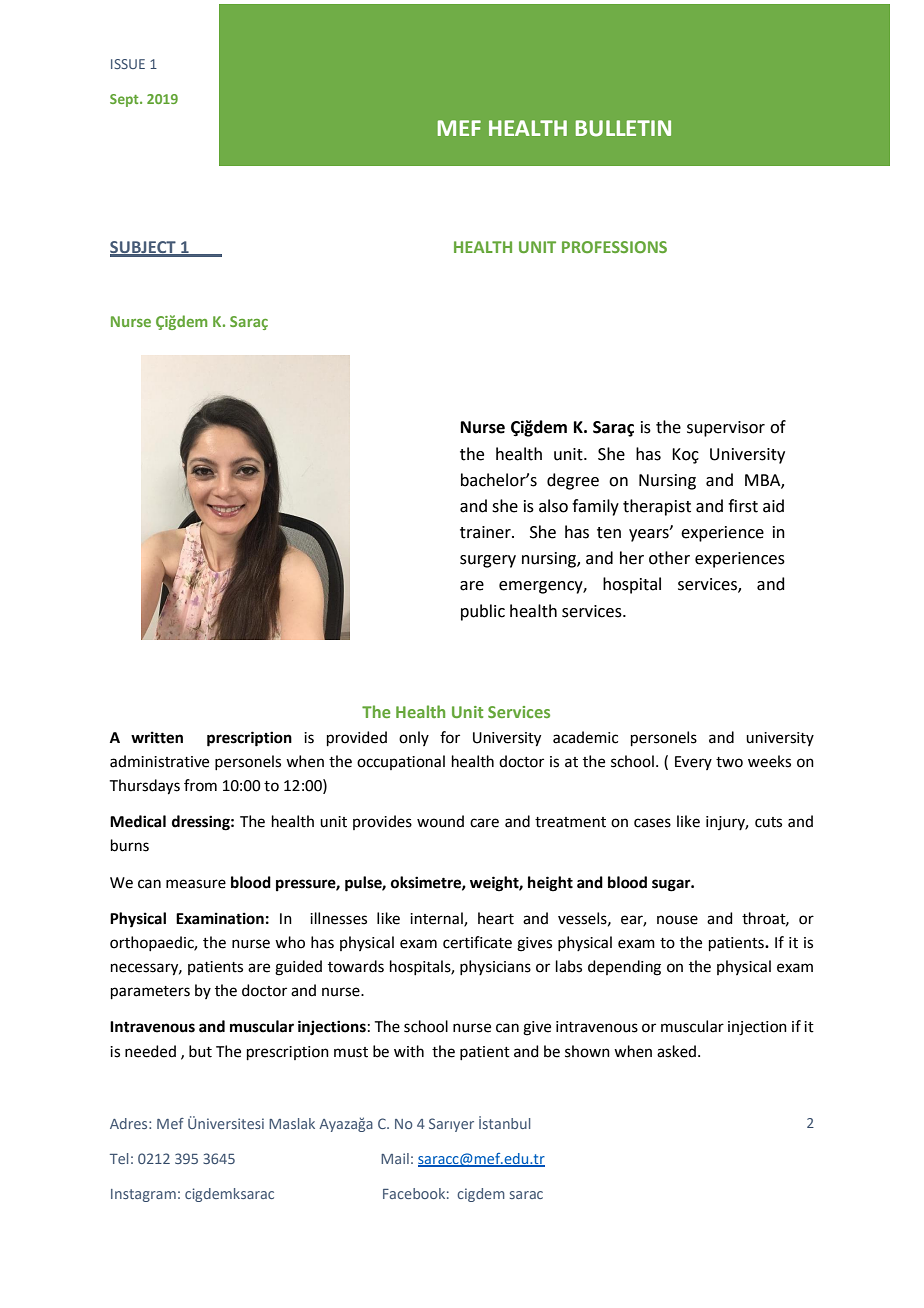  Describe the element at coordinates (143, 1195) in the document. I see `Instagram` at that location.
